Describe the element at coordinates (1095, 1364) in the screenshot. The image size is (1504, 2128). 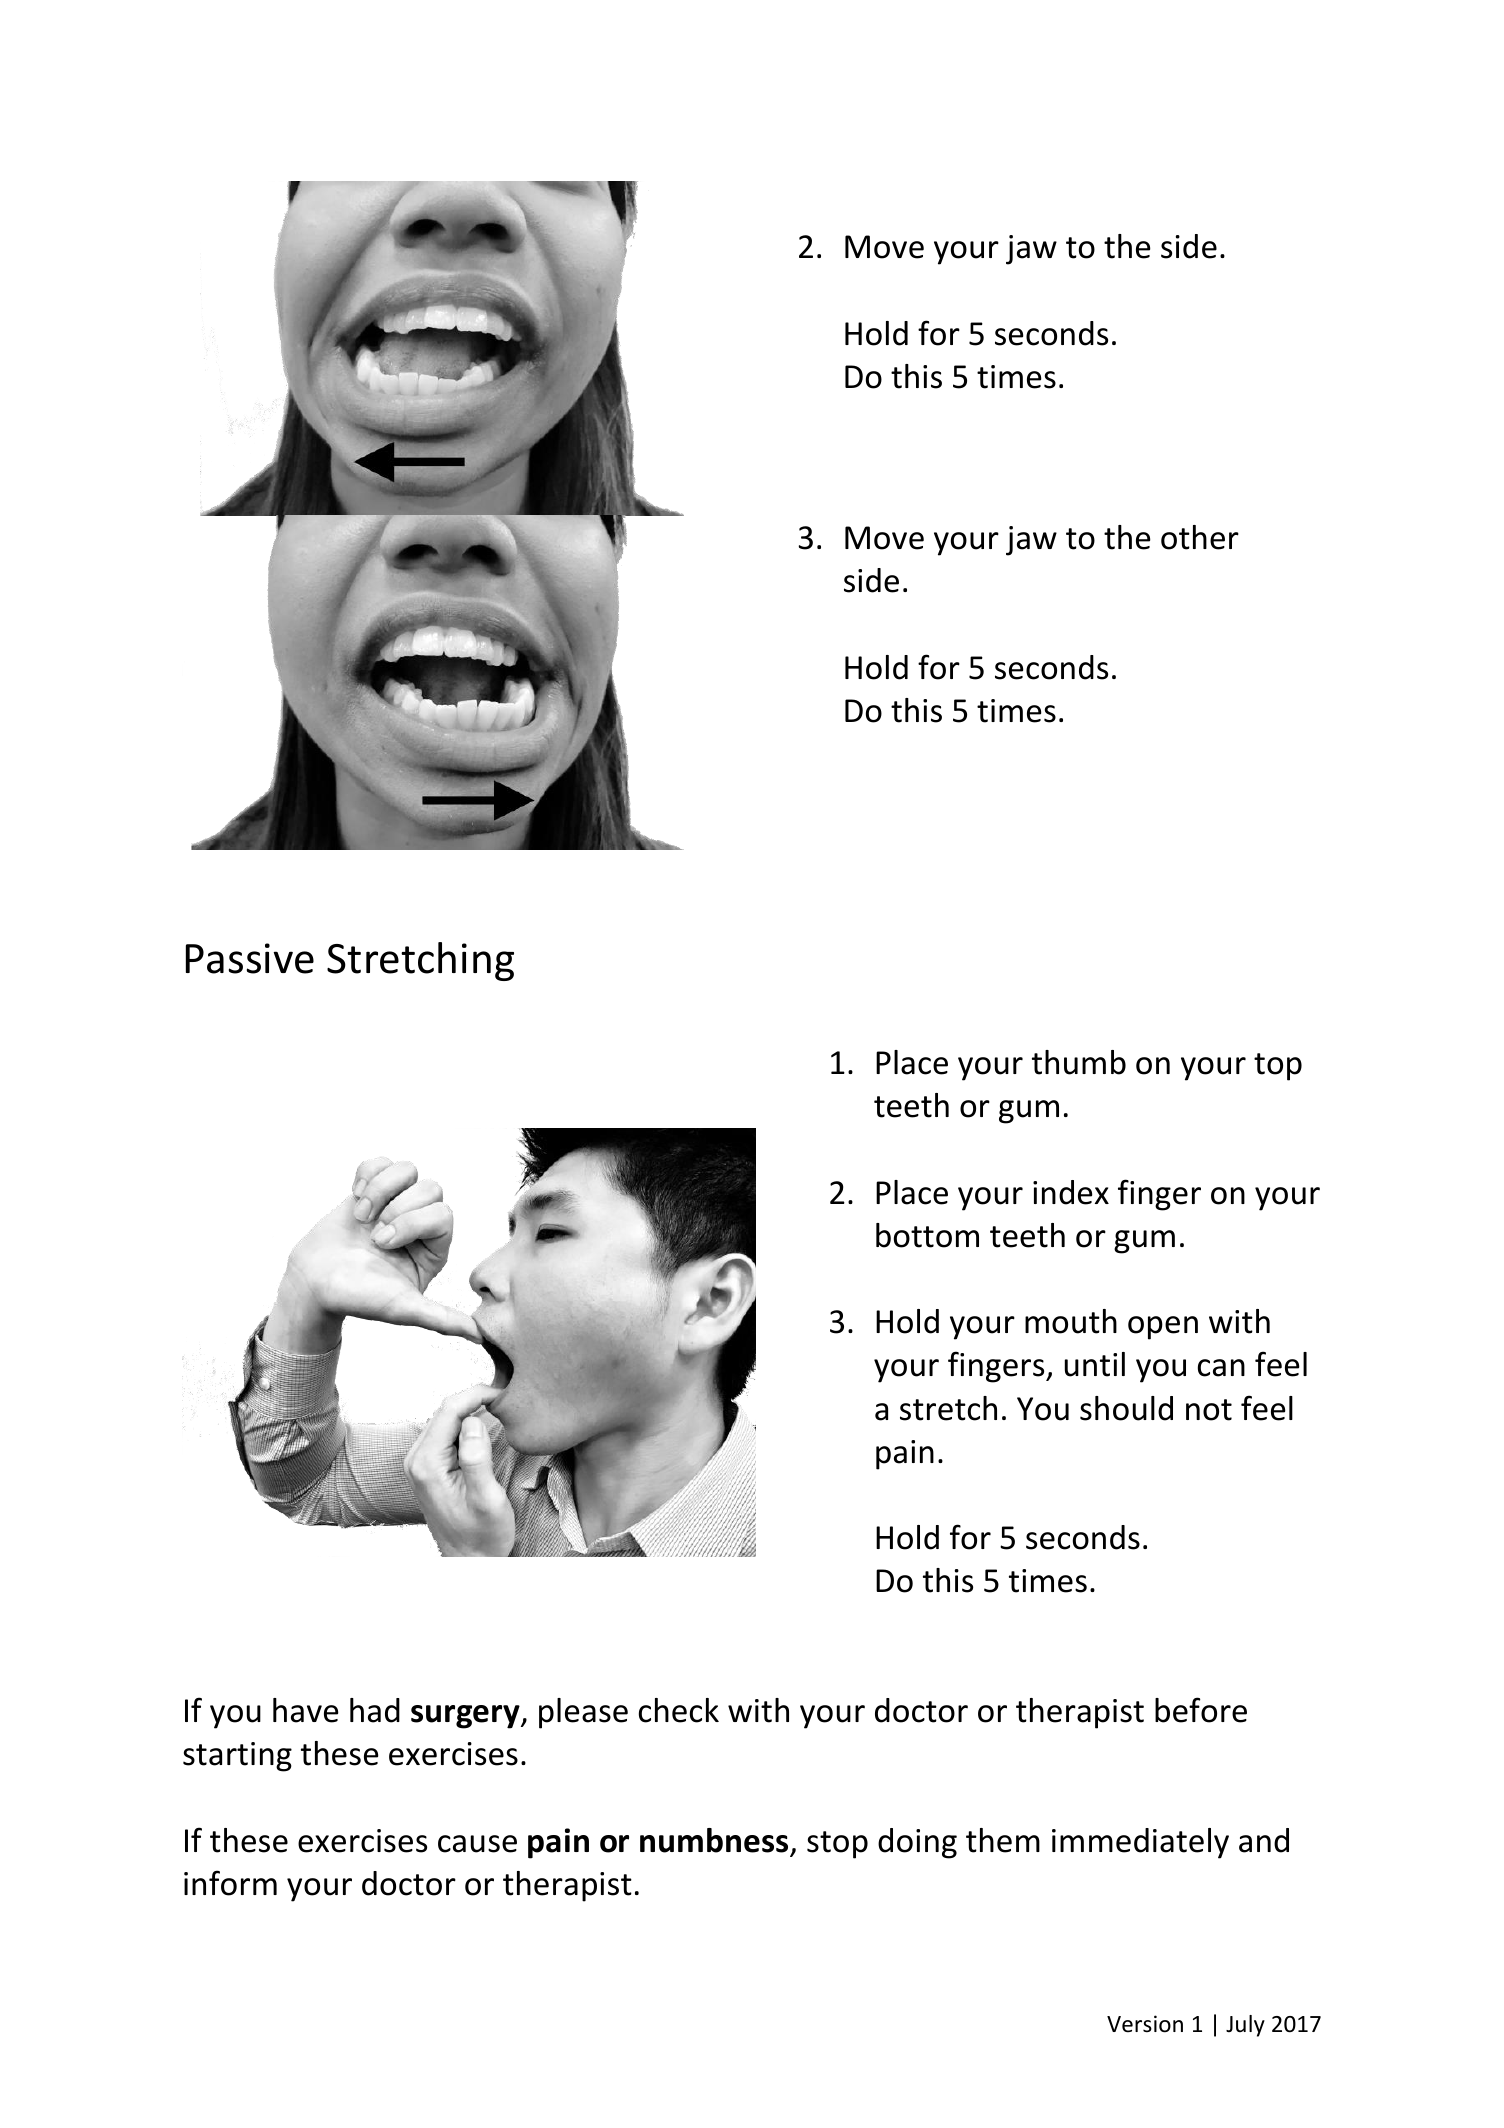
I see `until` at that location.
